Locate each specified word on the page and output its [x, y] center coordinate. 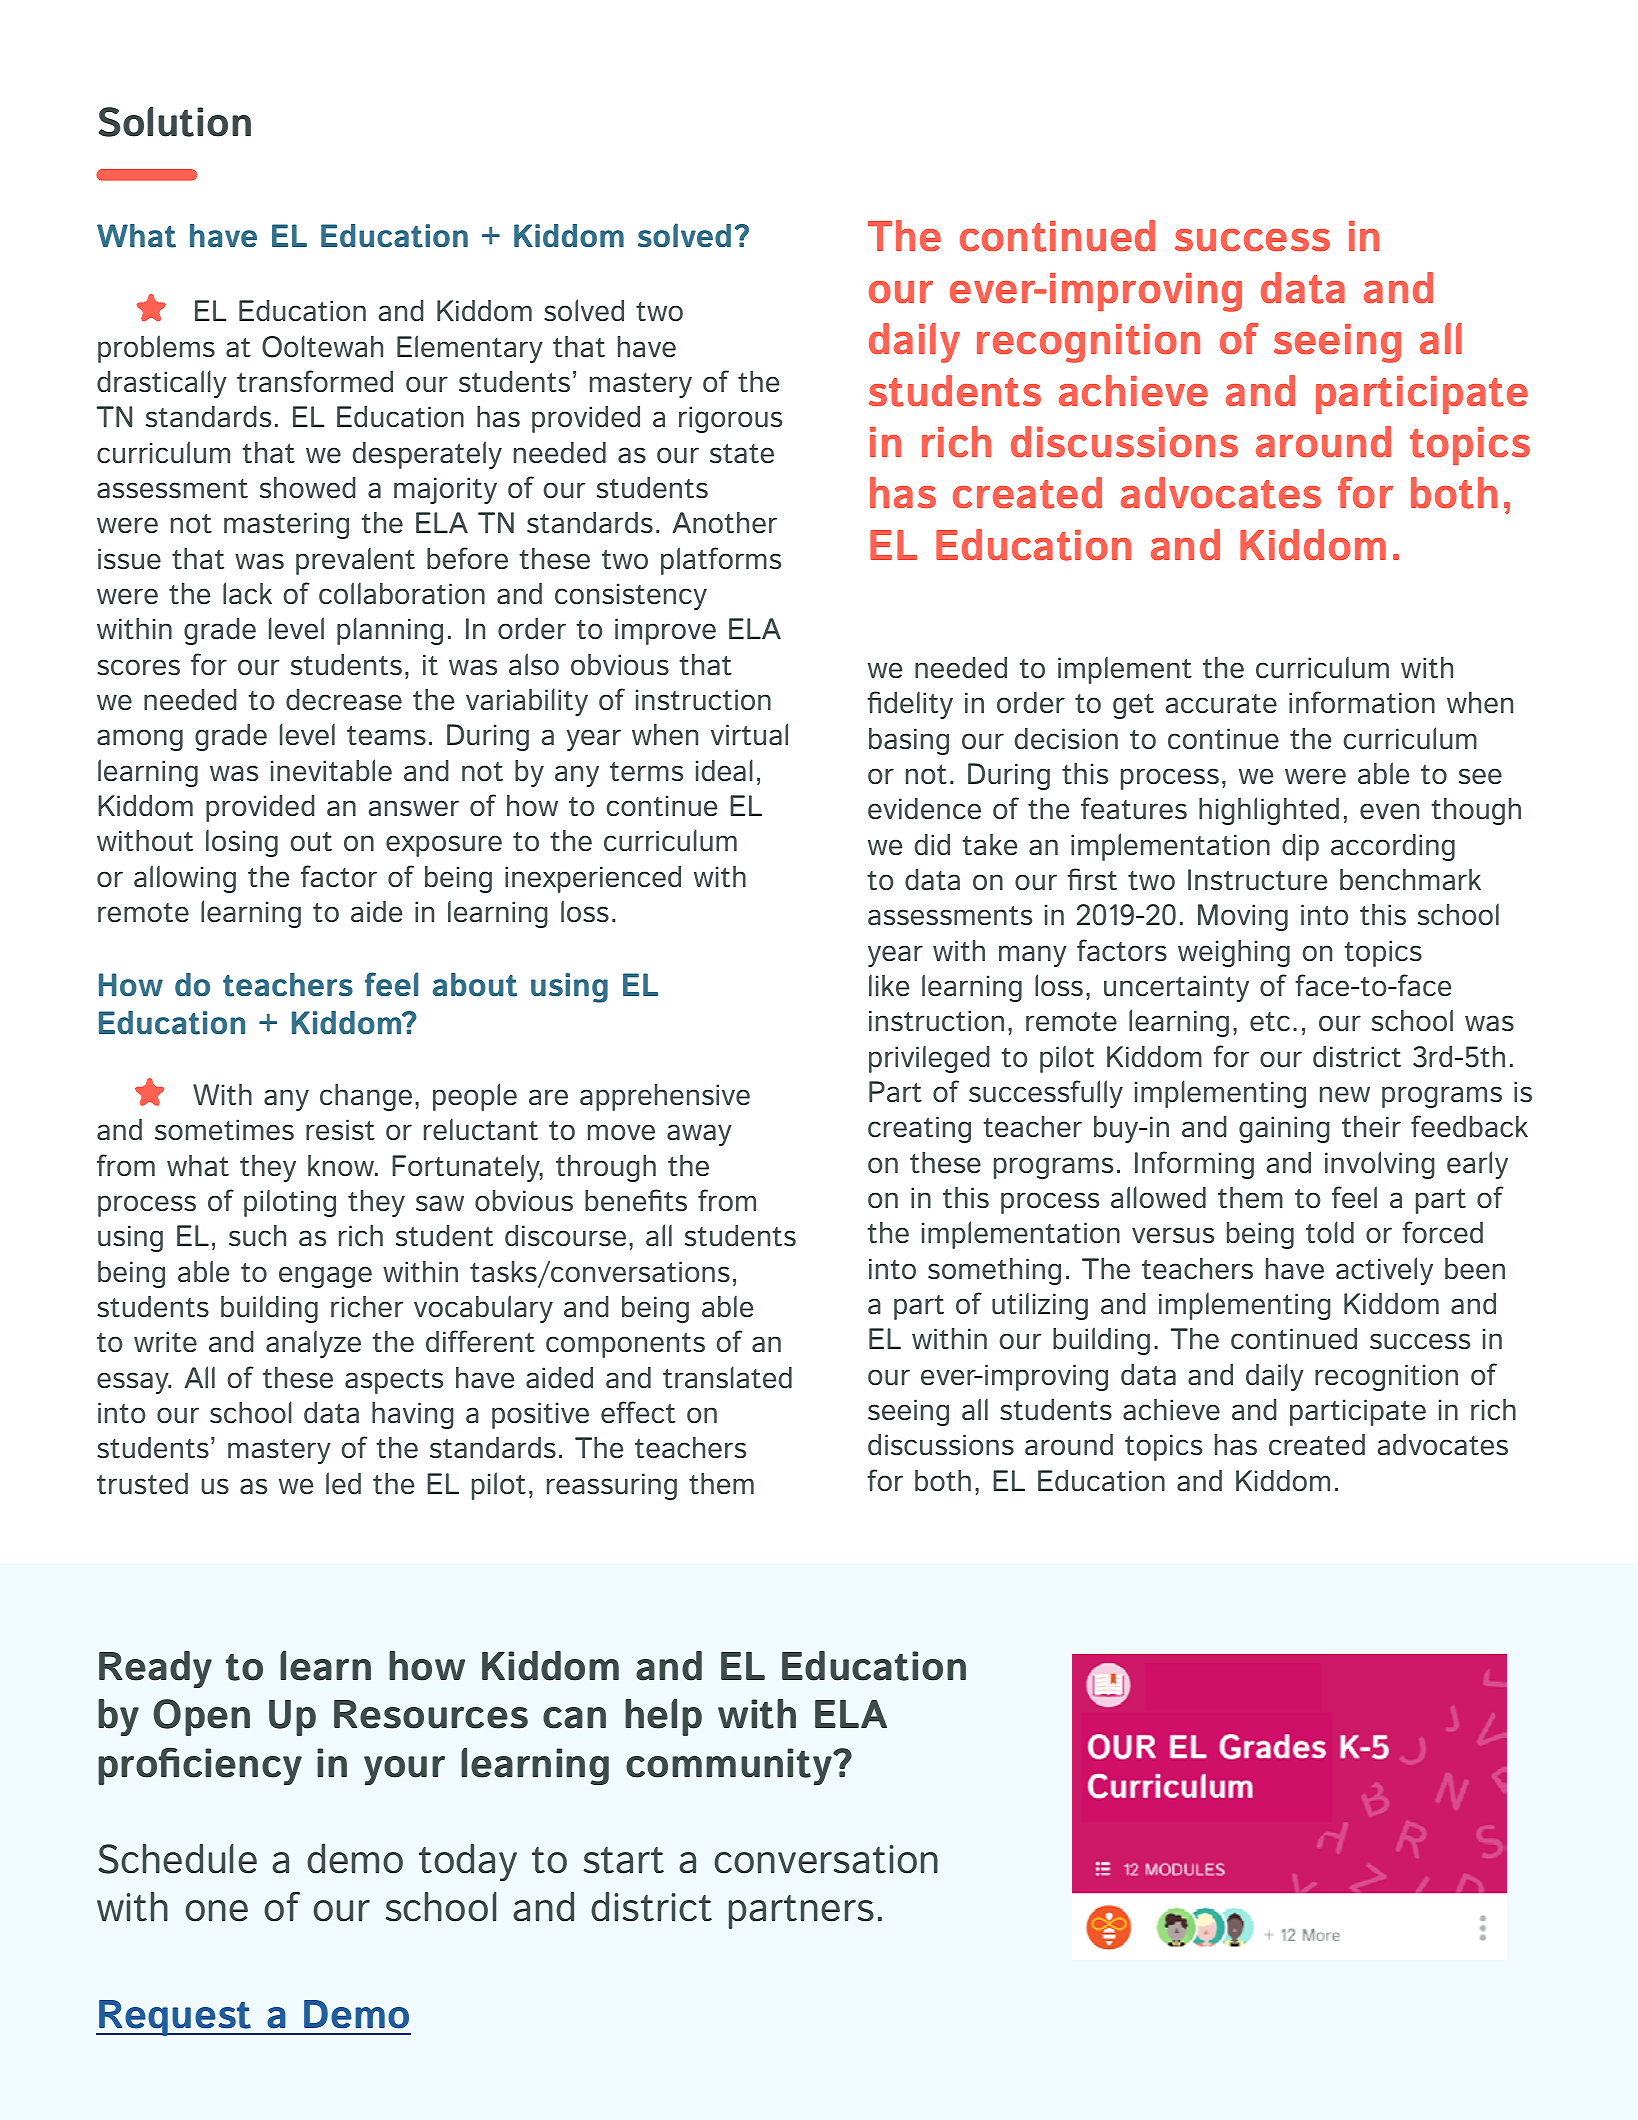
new [1345, 1094]
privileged [929, 1059]
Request [175, 2018]
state [742, 453]
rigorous [730, 419]
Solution [175, 121]
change [366, 1097]
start [623, 1860]
